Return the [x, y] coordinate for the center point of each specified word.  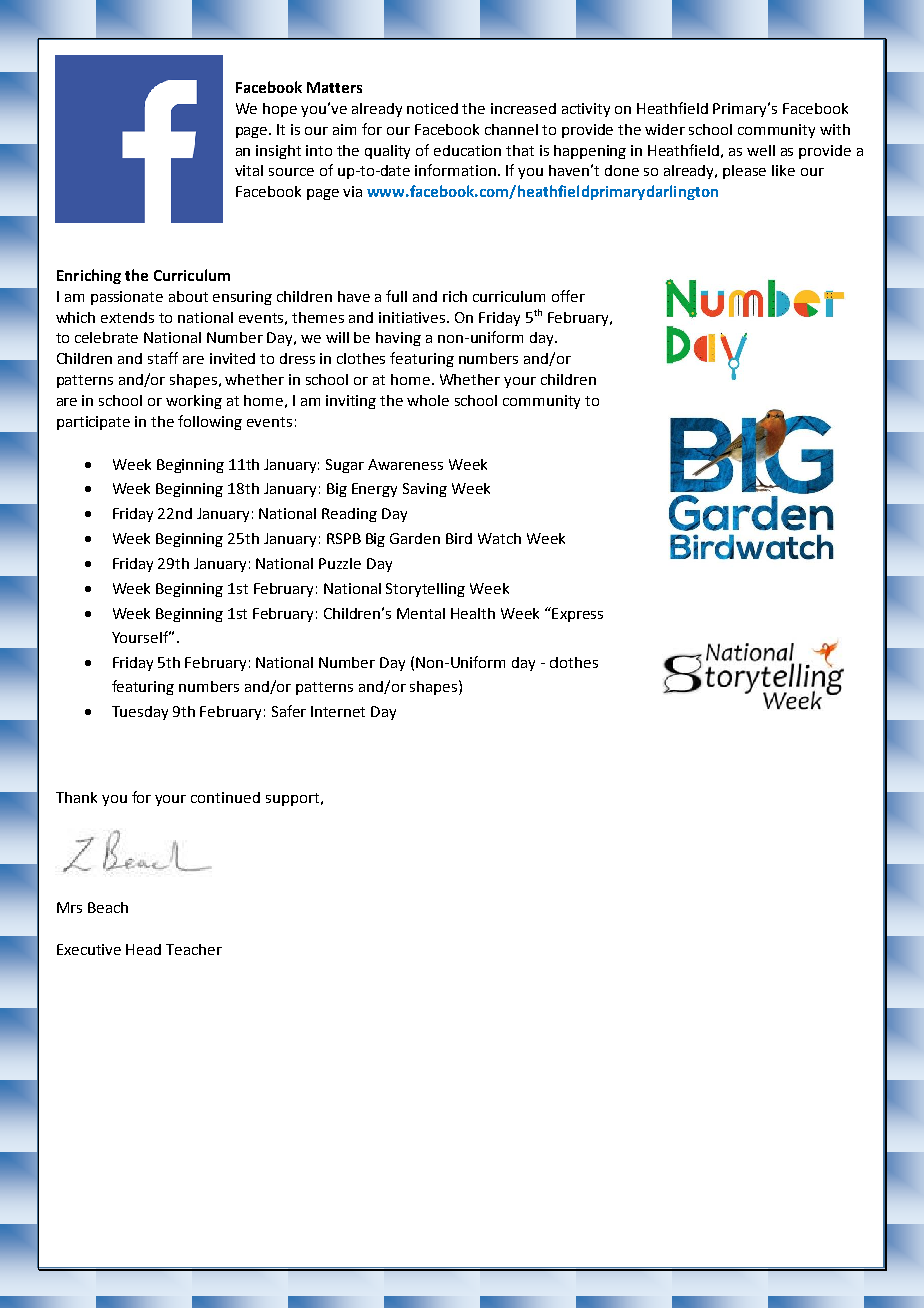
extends [127, 317]
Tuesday [140, 713]
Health [473, 613]
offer [568, 296]
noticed [432, 108]
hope [280, 110]
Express [576, 614]
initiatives [413, 317]
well [761, 150]
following [210, 422]
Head [143, 949]
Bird [459, 538]
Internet [338, 711]
